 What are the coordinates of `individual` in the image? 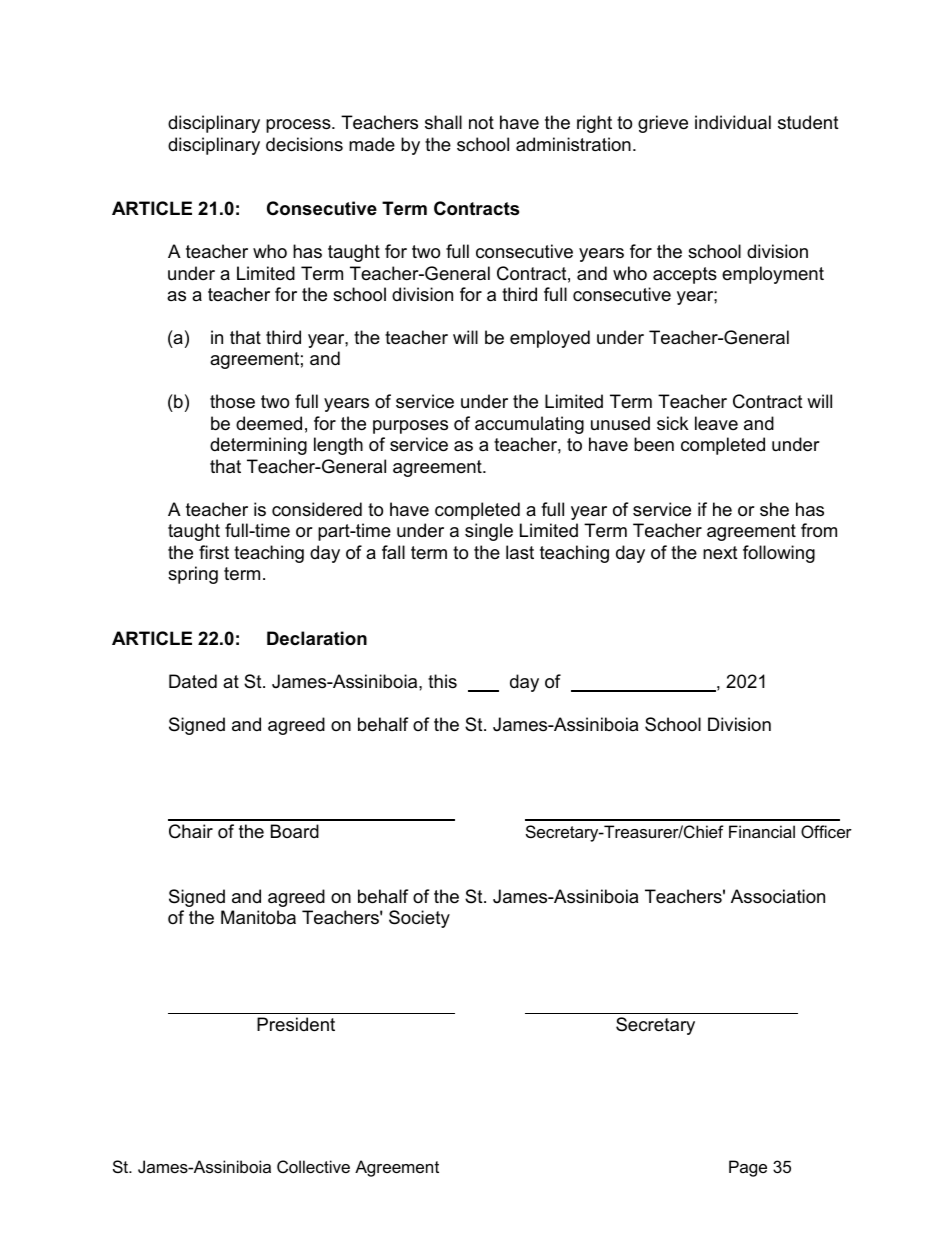 It's located at (733, 122).
